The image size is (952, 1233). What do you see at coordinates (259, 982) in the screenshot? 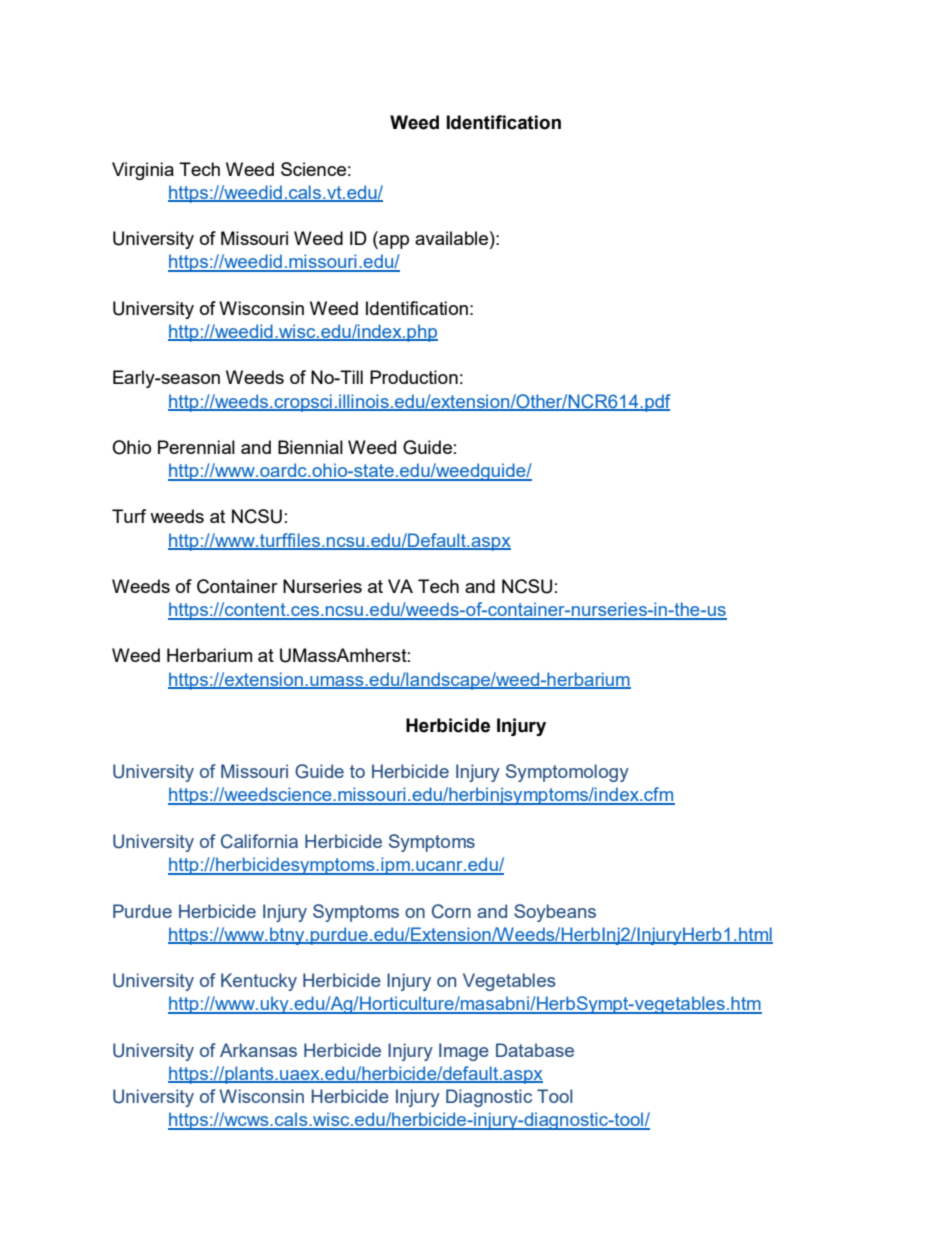
I see `Kentucky` at bounding box center [259, 982].
